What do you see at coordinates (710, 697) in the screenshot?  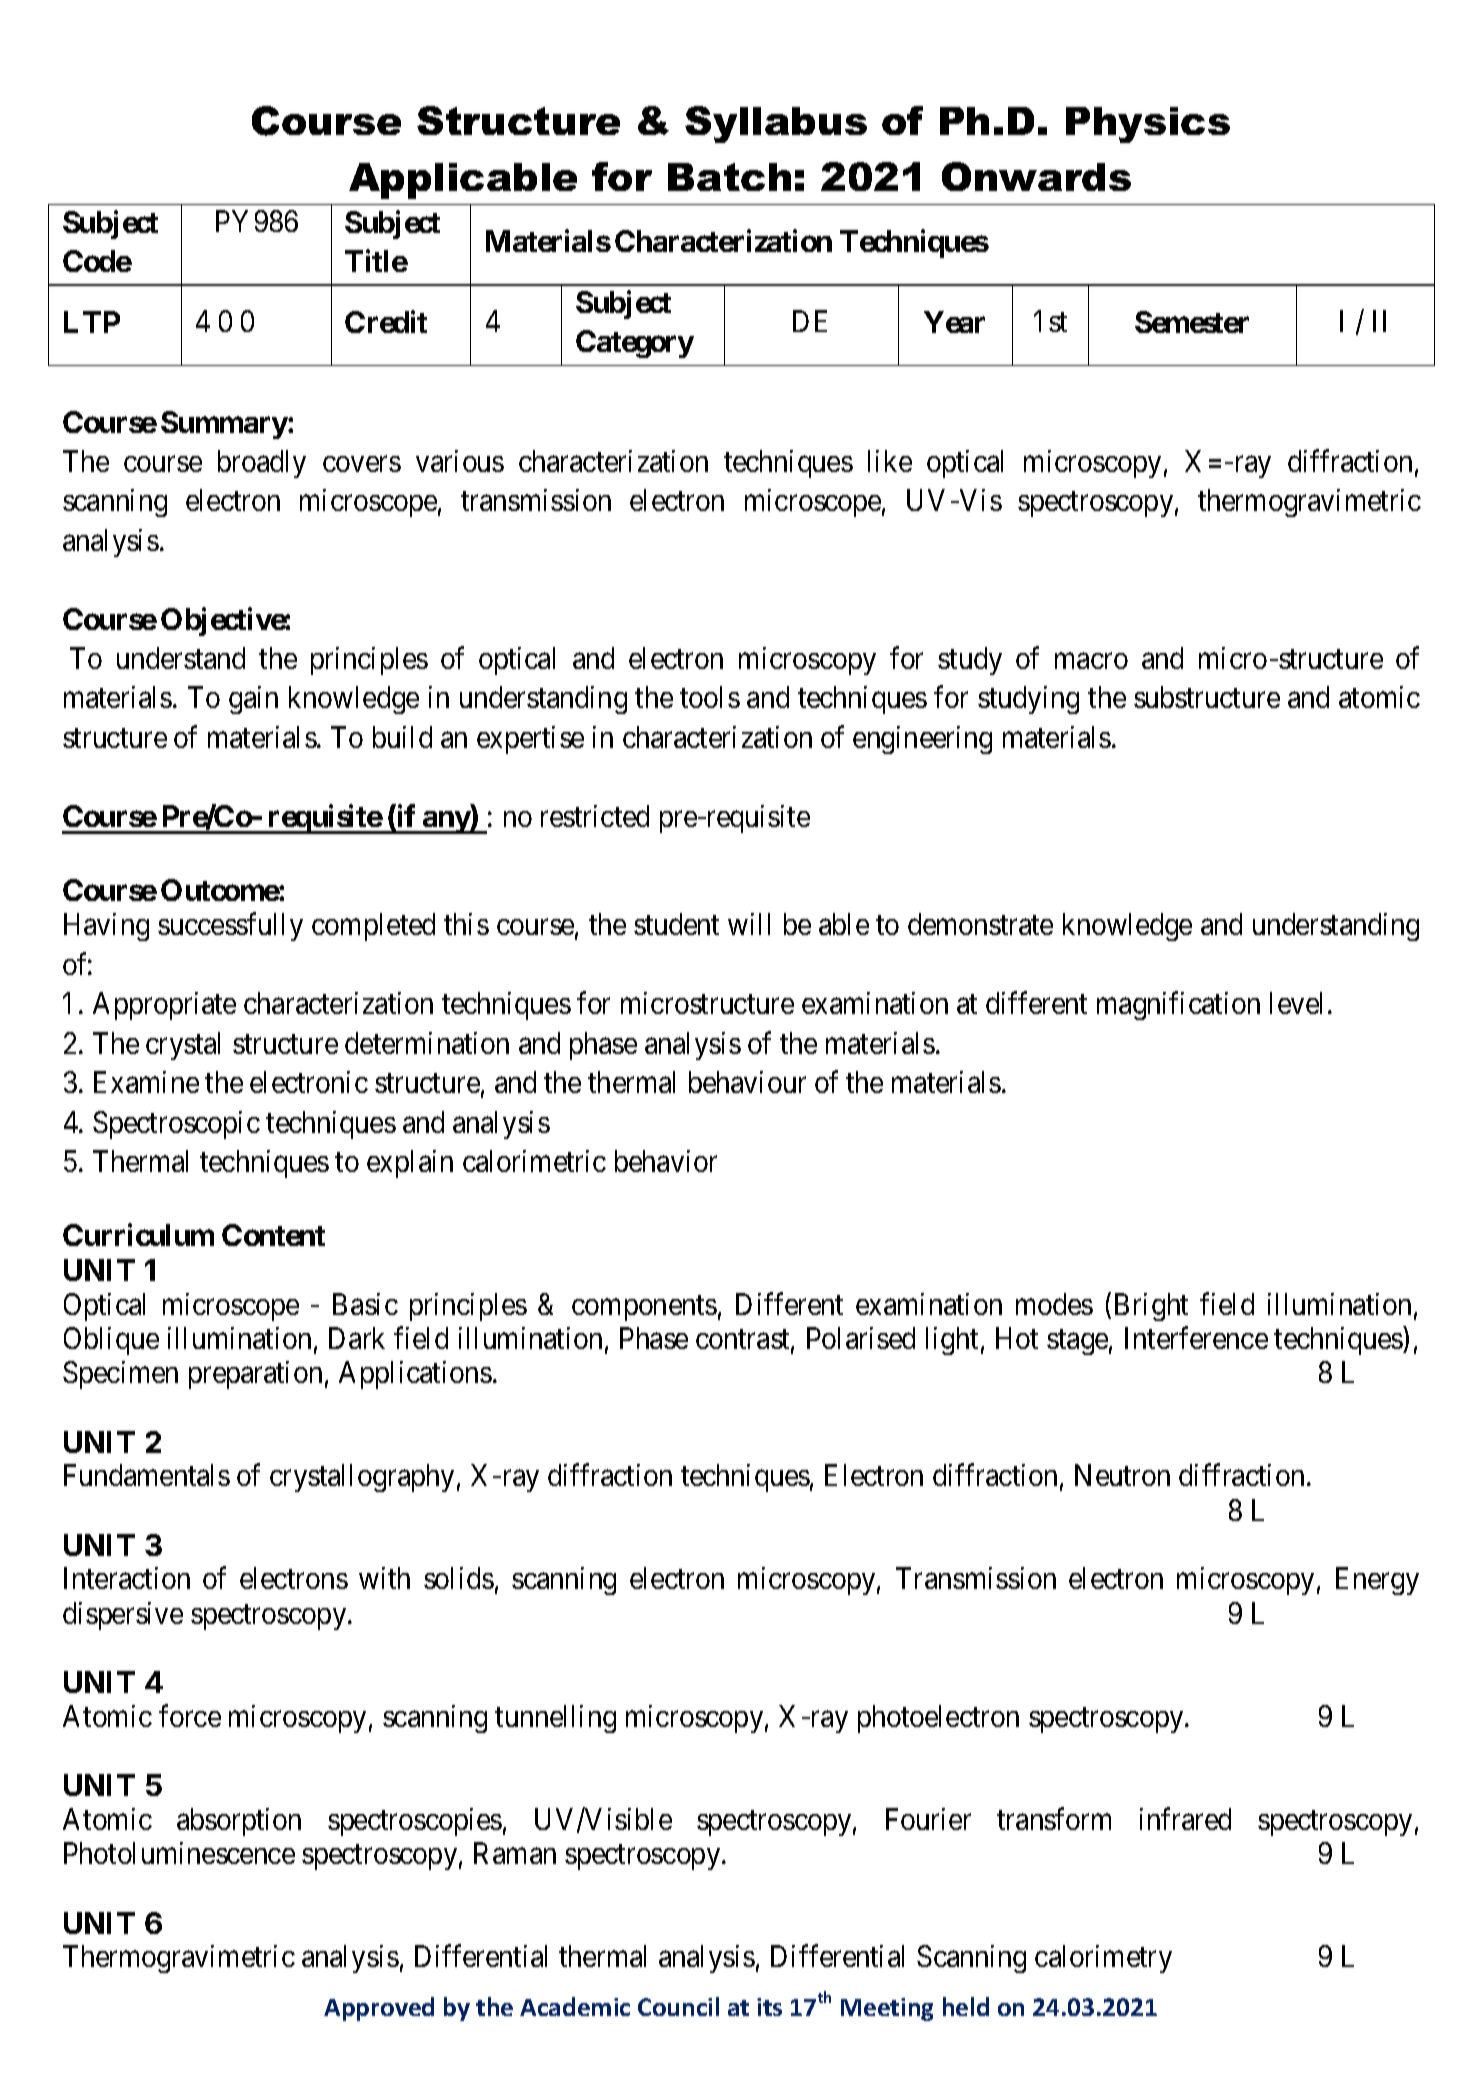 I see `tools` at bounding box center [710, 697].
